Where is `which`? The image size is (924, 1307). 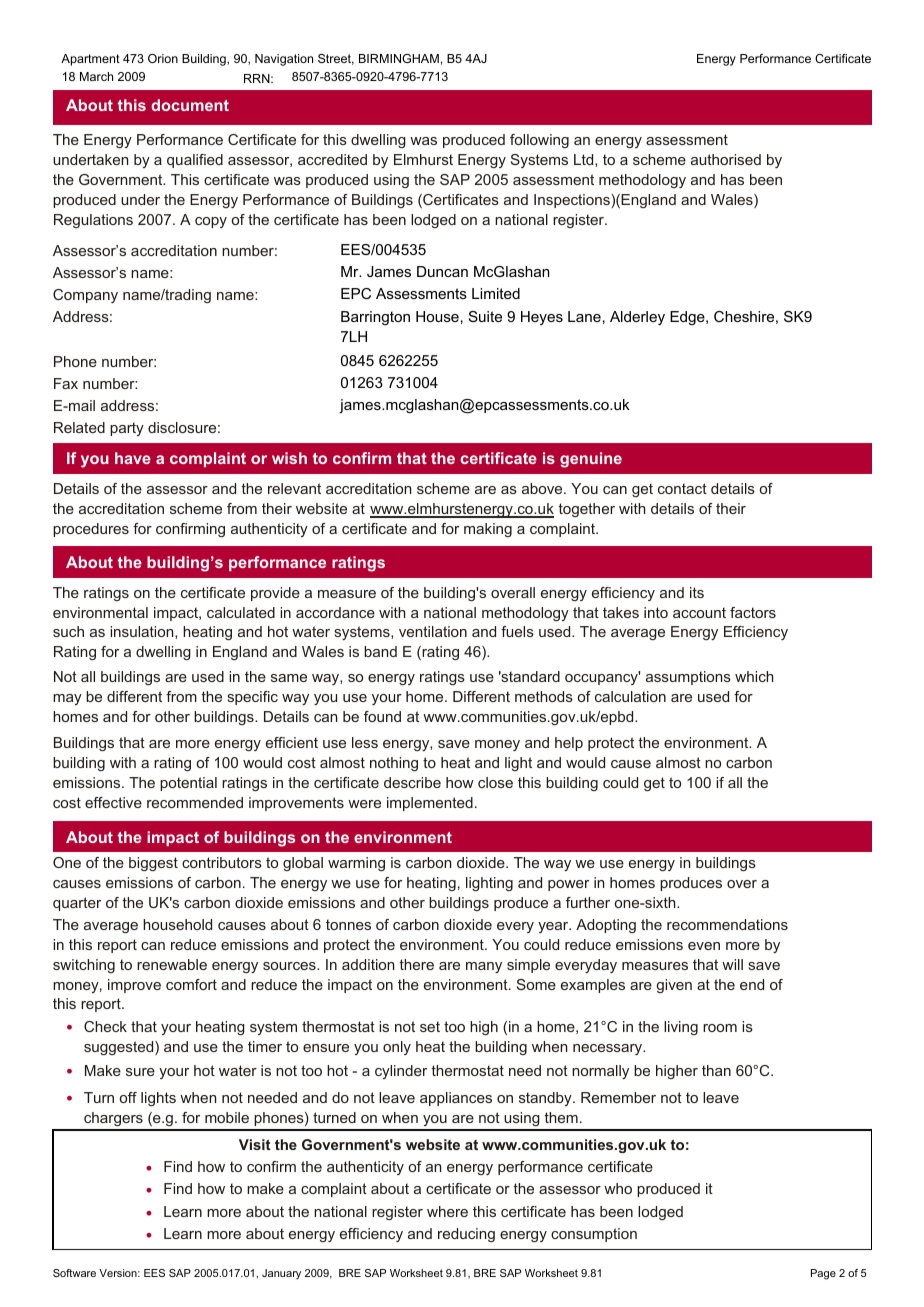
which is located at coordinates (754, 676).
